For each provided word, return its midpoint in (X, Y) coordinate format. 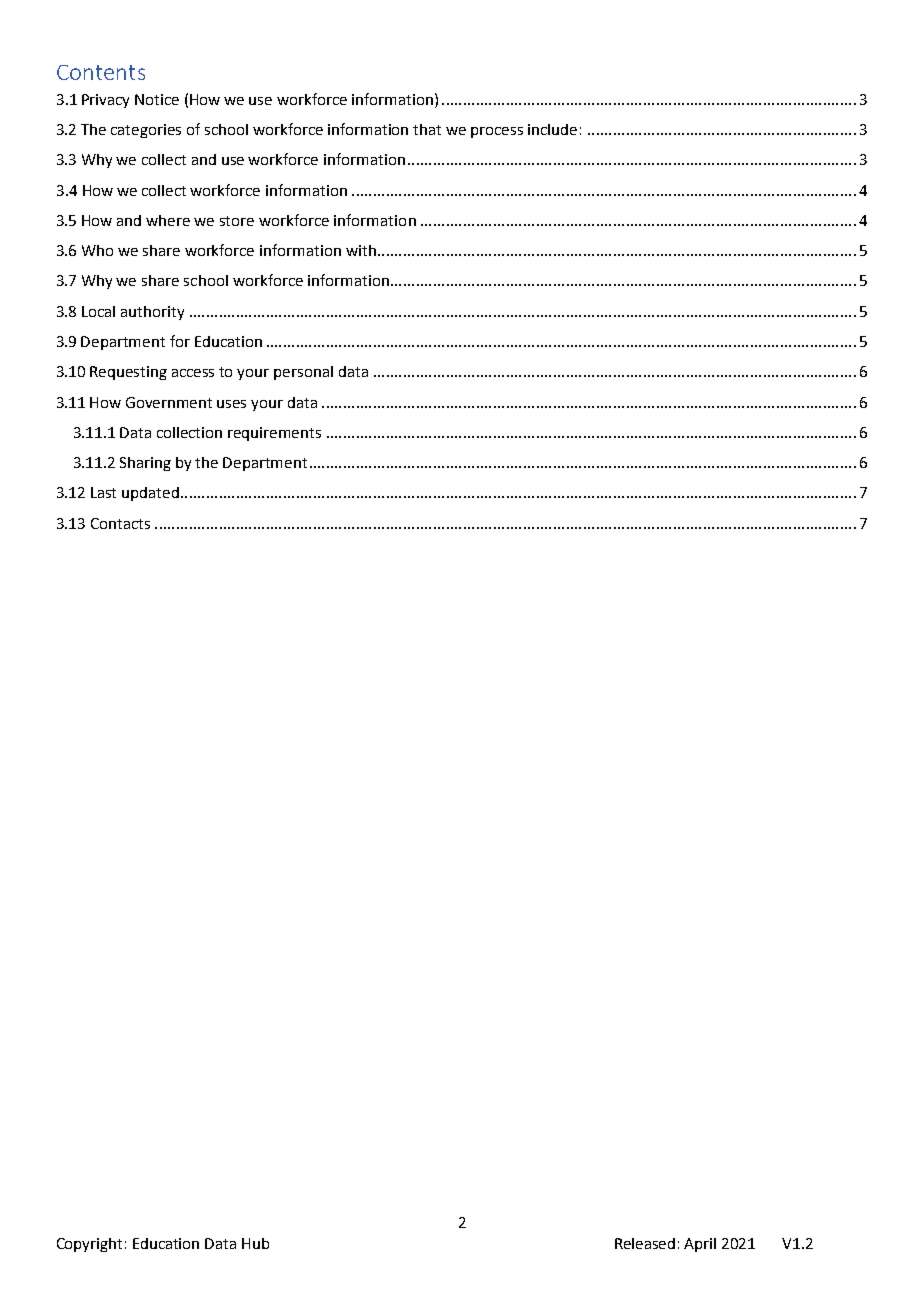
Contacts (120, 523)
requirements (274, 434)
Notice (157, 99)
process (497, 132)
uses (231, 404)
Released (645, 1243)
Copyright (89, 1245)
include (552, 129)
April (700, 1245)
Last (103, 492)
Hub (255, 1243)
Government (169, 402)
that (427, 129)
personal (303, 373)
